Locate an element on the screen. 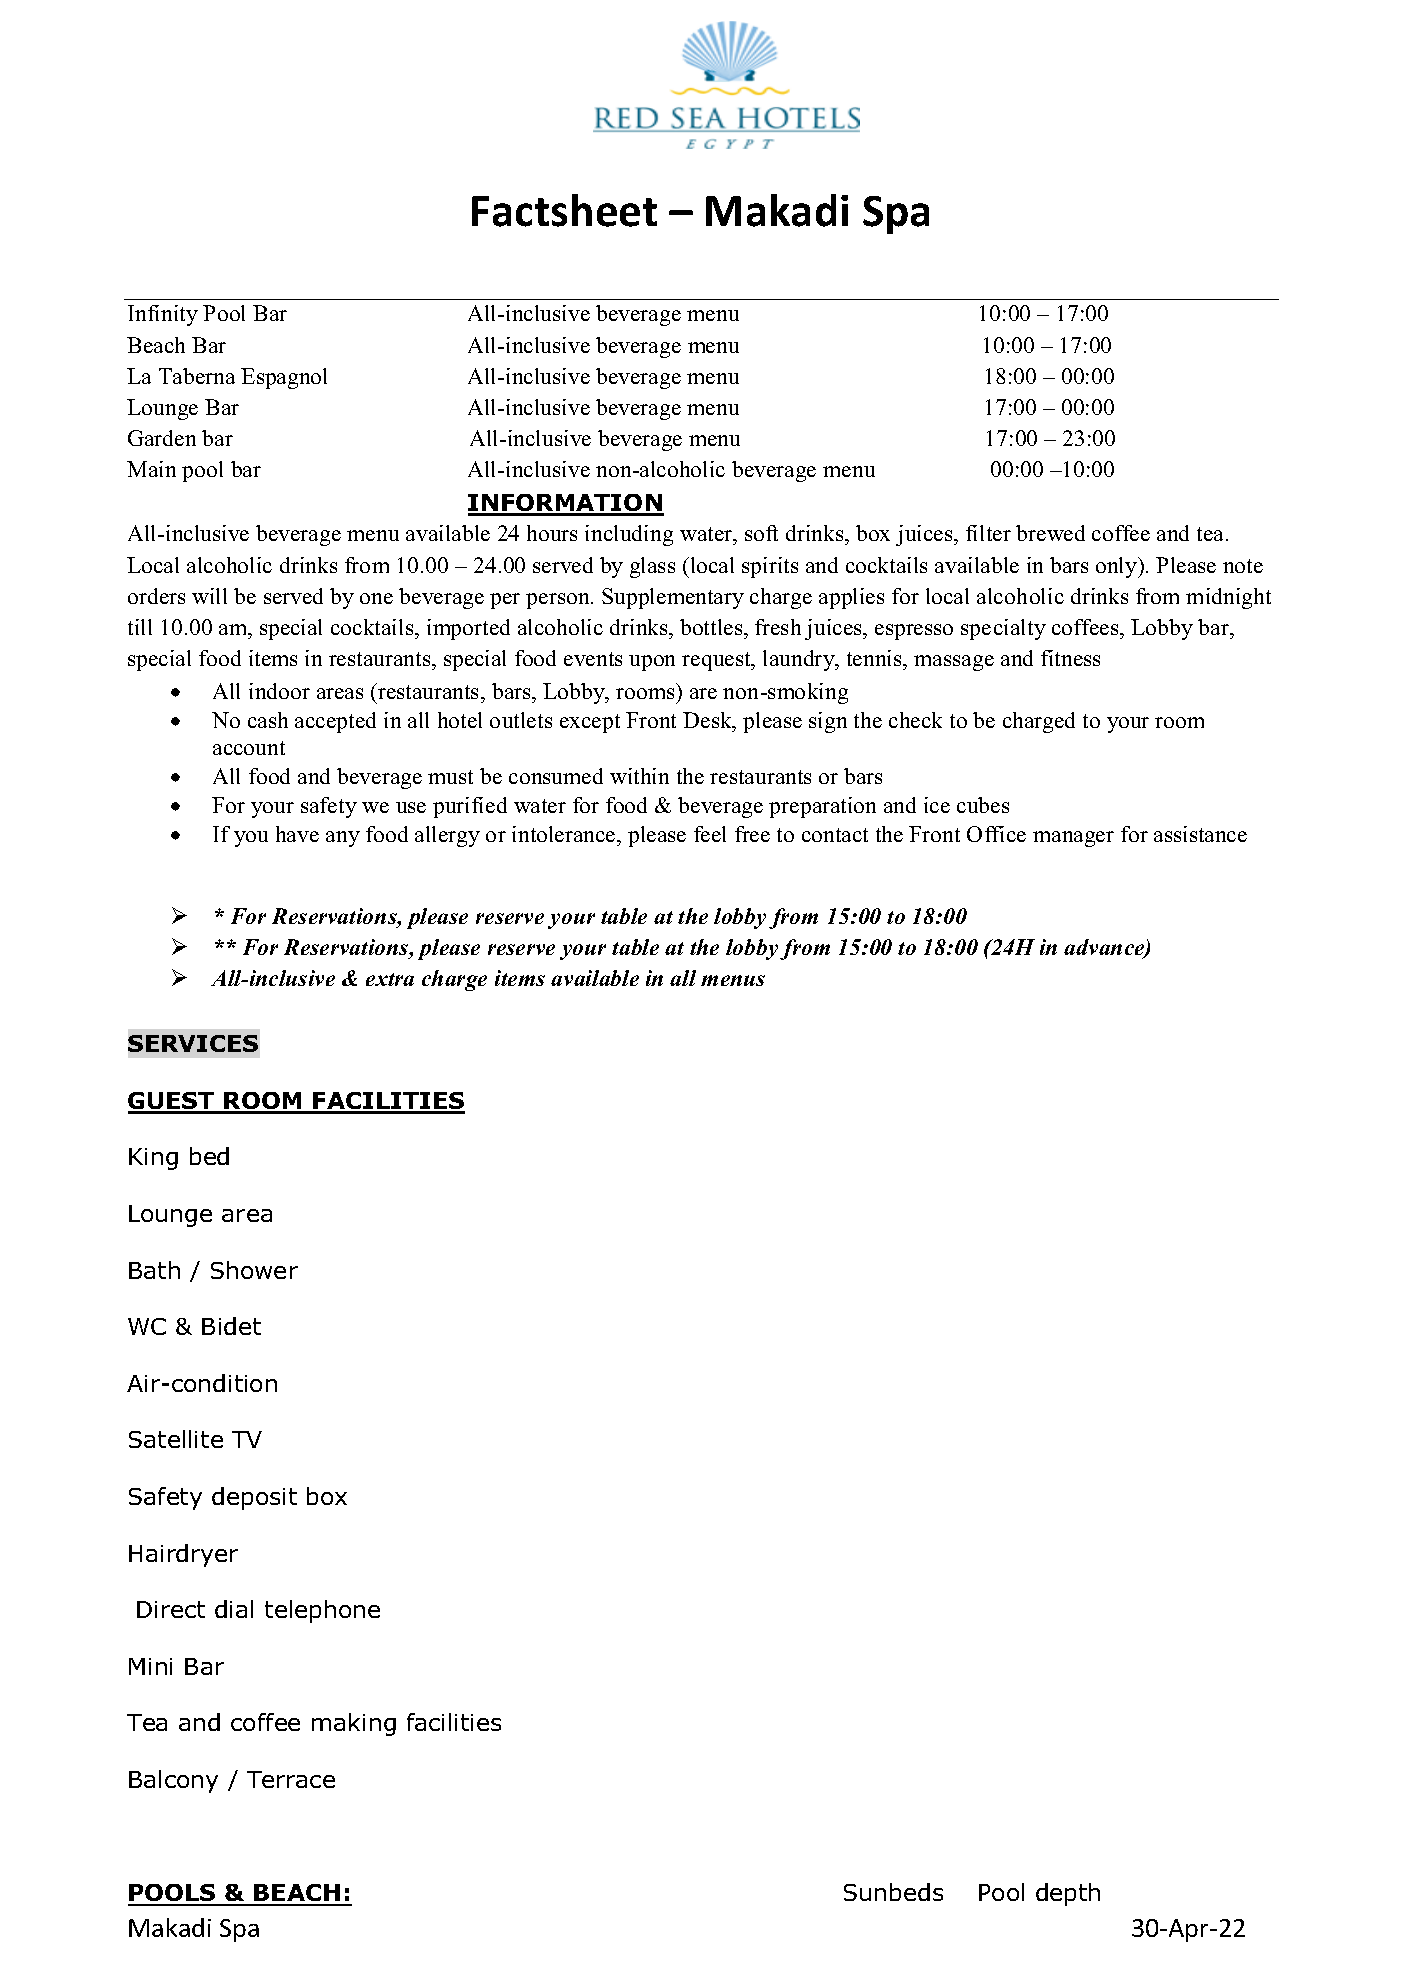 Image resolution: width=1406 pixels, height=1987 pixels. feel is located at coordinates (710, 834).
